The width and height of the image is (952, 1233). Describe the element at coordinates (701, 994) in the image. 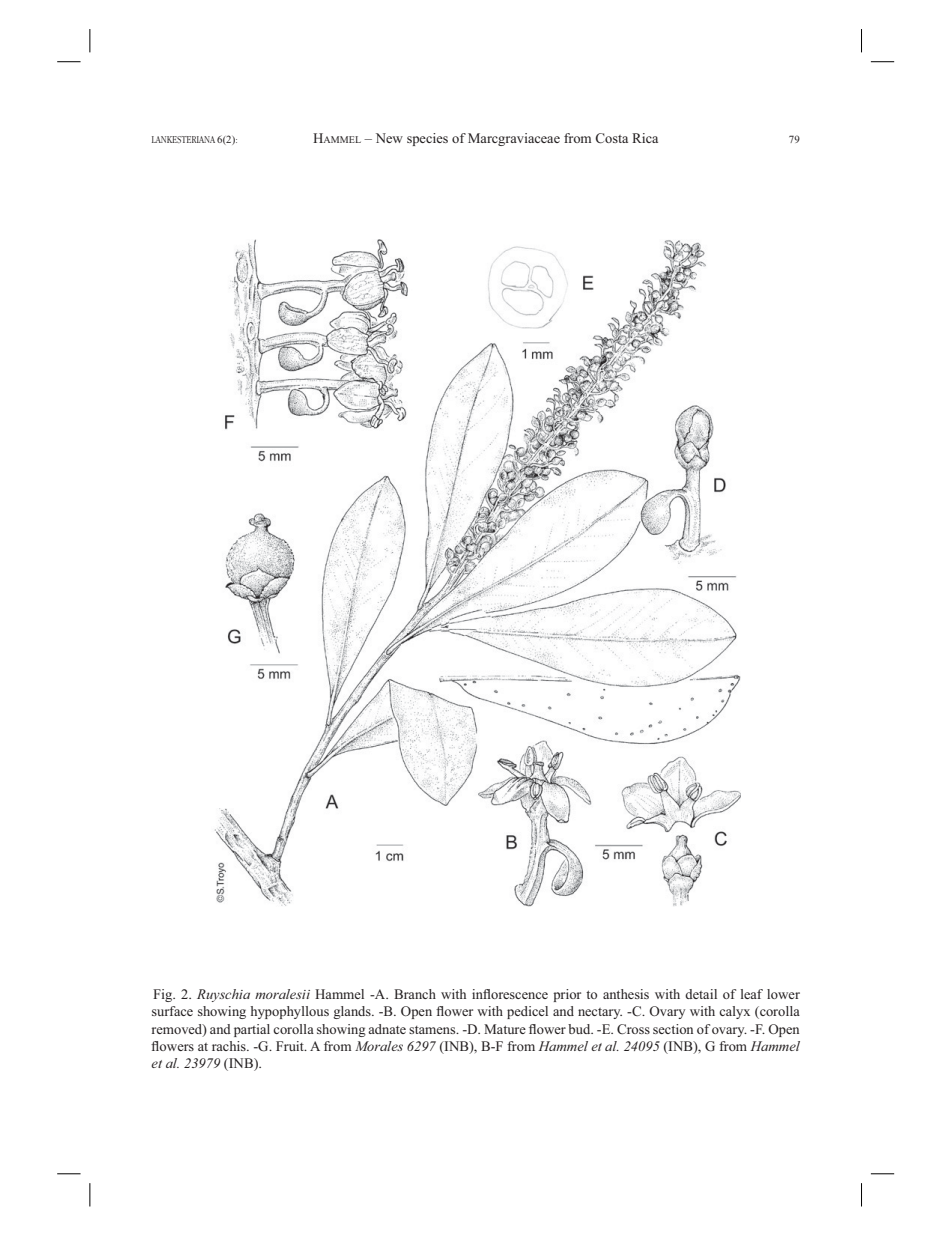

I see `detail` at that location.
